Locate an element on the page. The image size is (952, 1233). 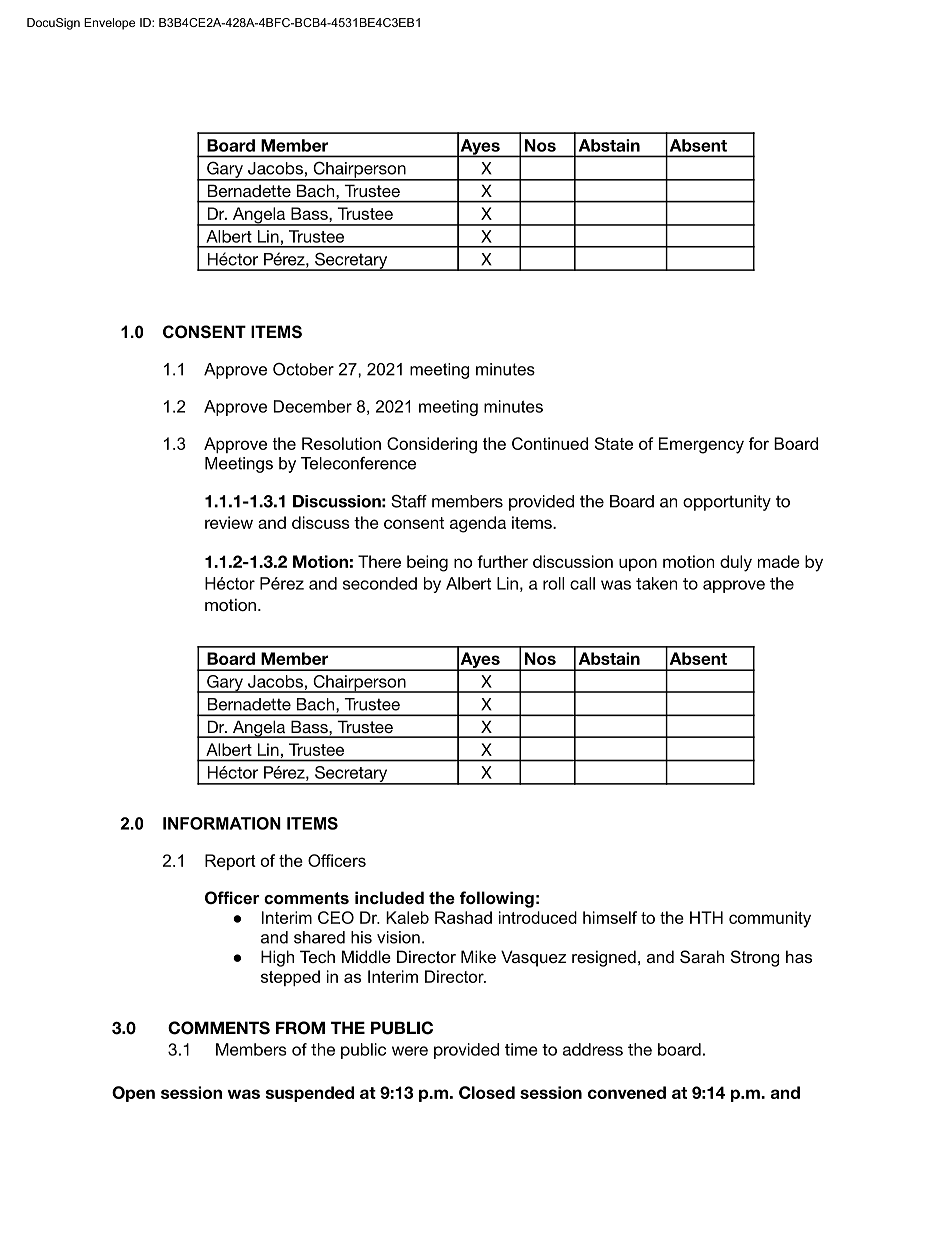
review is located at coordinates (229, 522).
